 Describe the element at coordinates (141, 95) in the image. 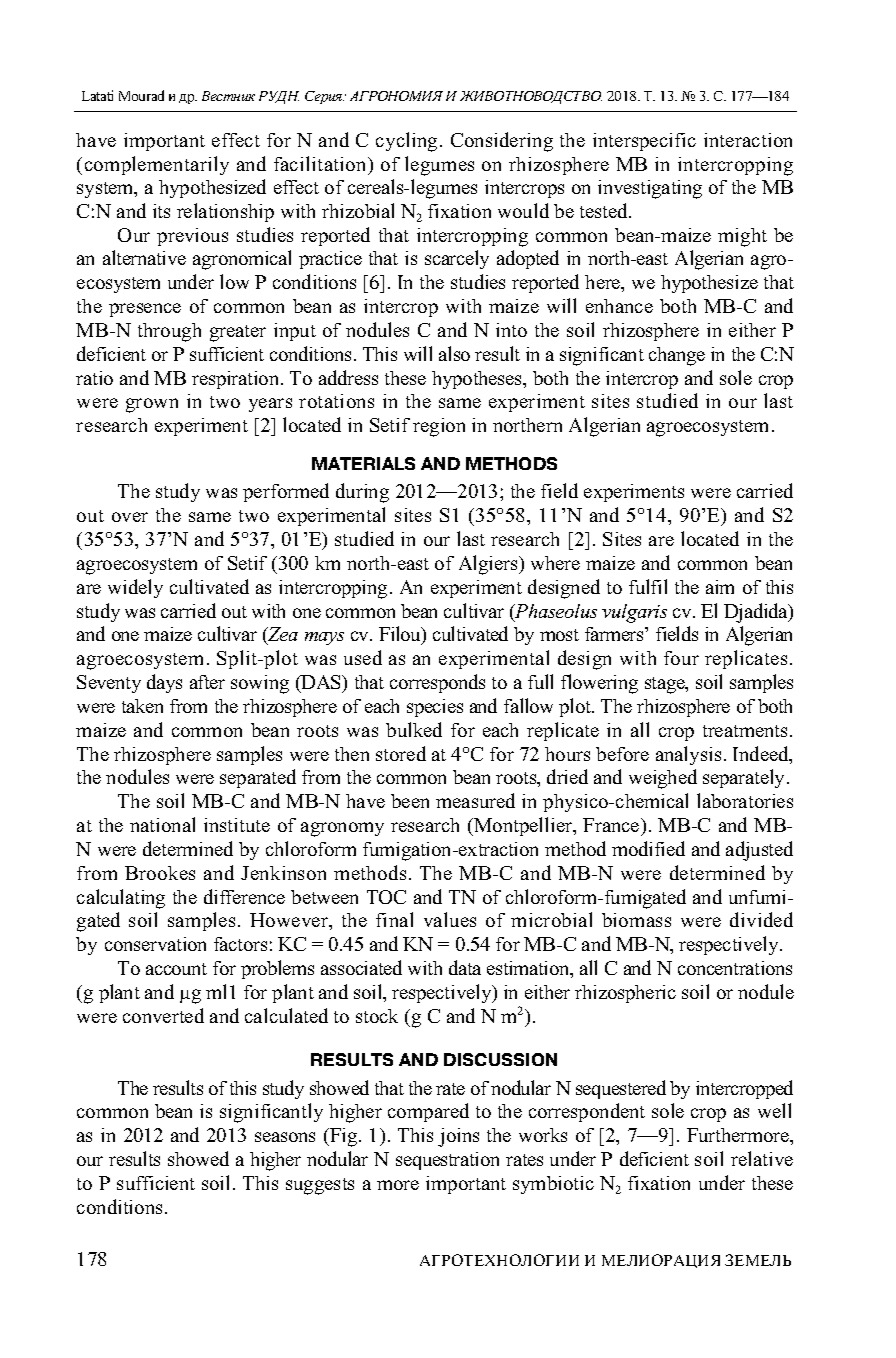

I see `Mourad` at that location.
